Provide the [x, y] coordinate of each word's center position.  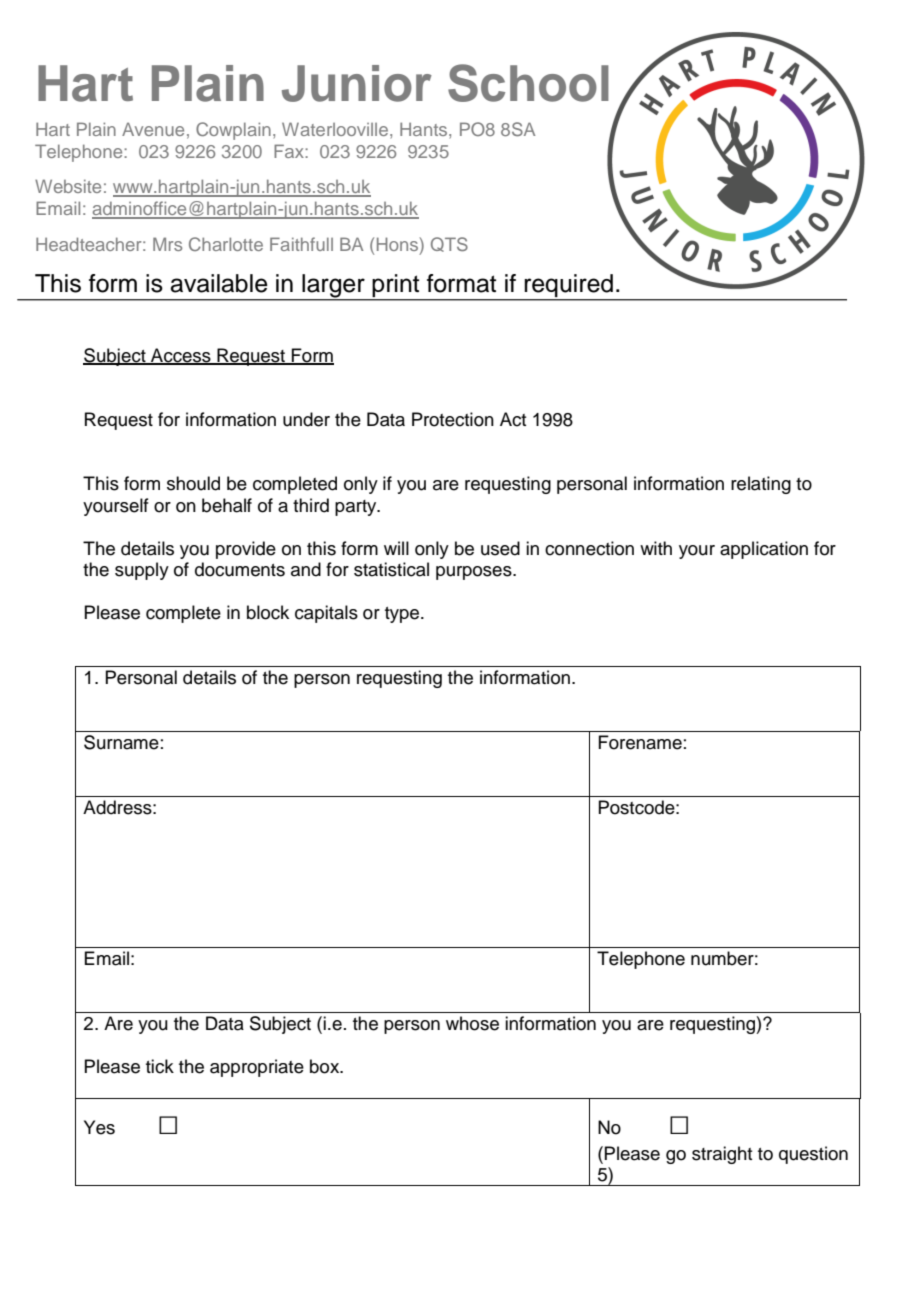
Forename [640, 742]
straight [722, 1155]
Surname [121, 742]
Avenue [153, 129]
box [326, 1066]
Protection [453, 419]
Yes [99, 1127]
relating [761, 485]
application [764, 550]
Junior [357, 83]
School [528, 83]
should [193, 483]
